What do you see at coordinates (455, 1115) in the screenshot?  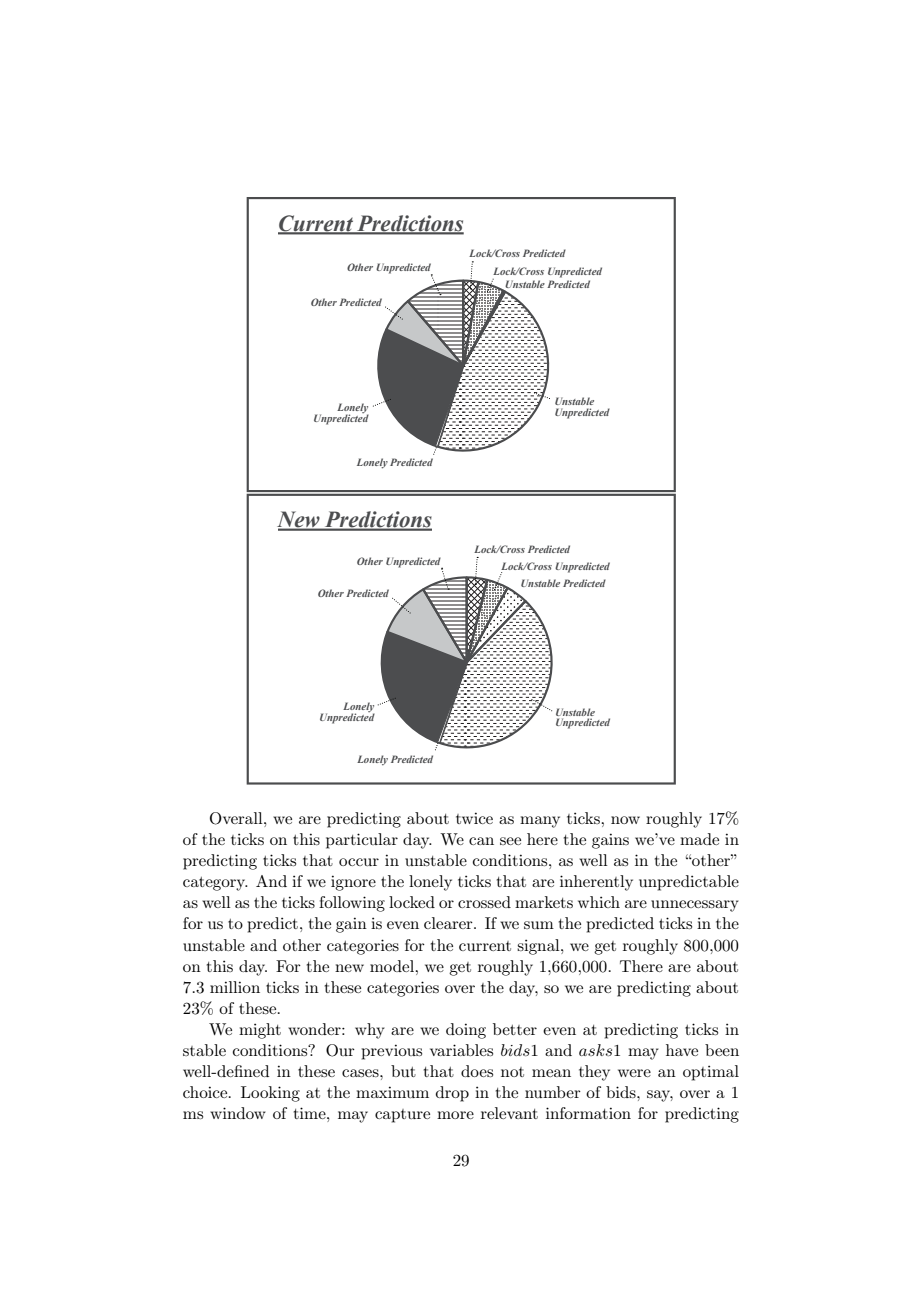 I see `more` at bounding box center [455, 1115].
